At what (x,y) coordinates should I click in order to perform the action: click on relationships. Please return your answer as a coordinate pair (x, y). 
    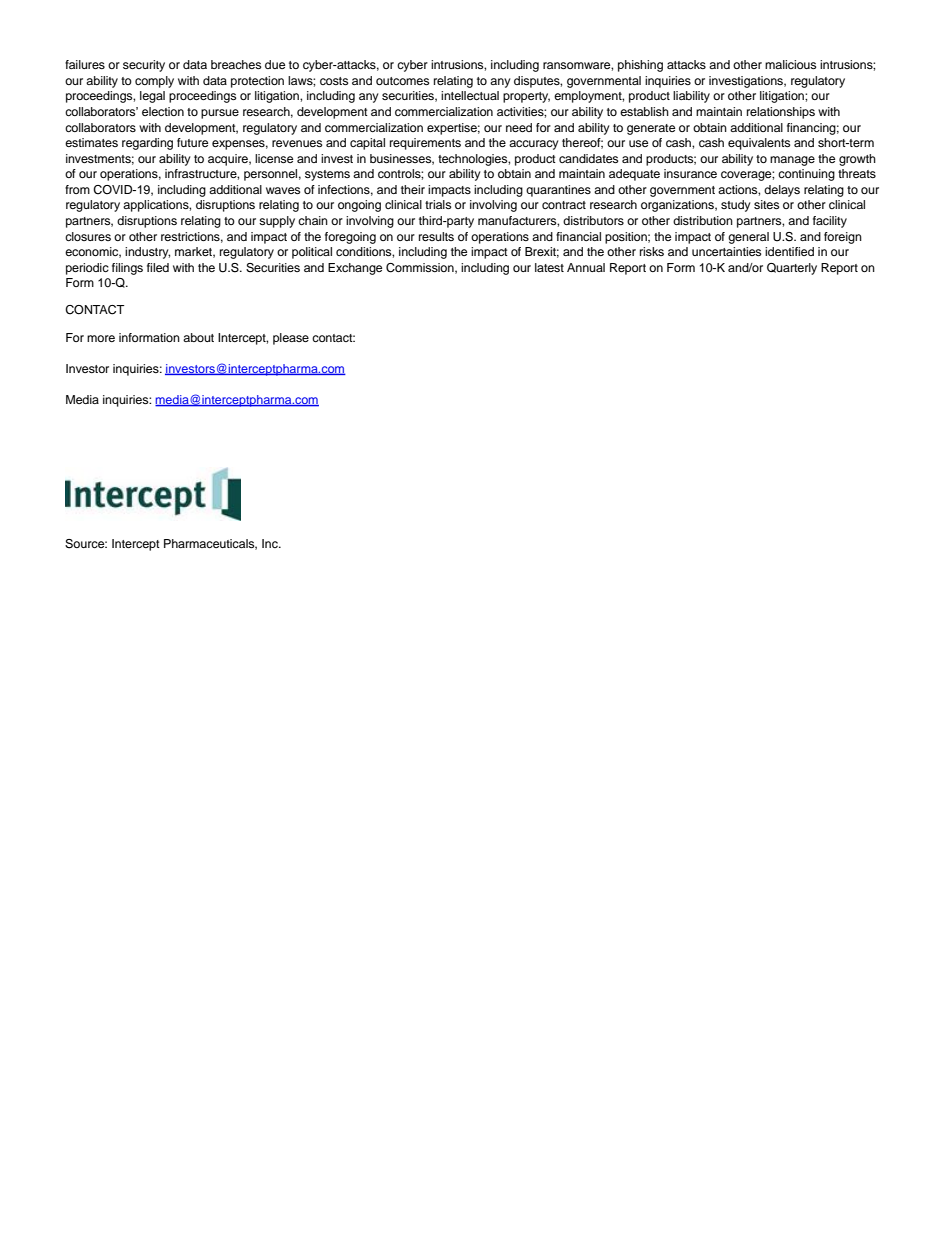
    Looking at the image, I should click on (781, 113).
